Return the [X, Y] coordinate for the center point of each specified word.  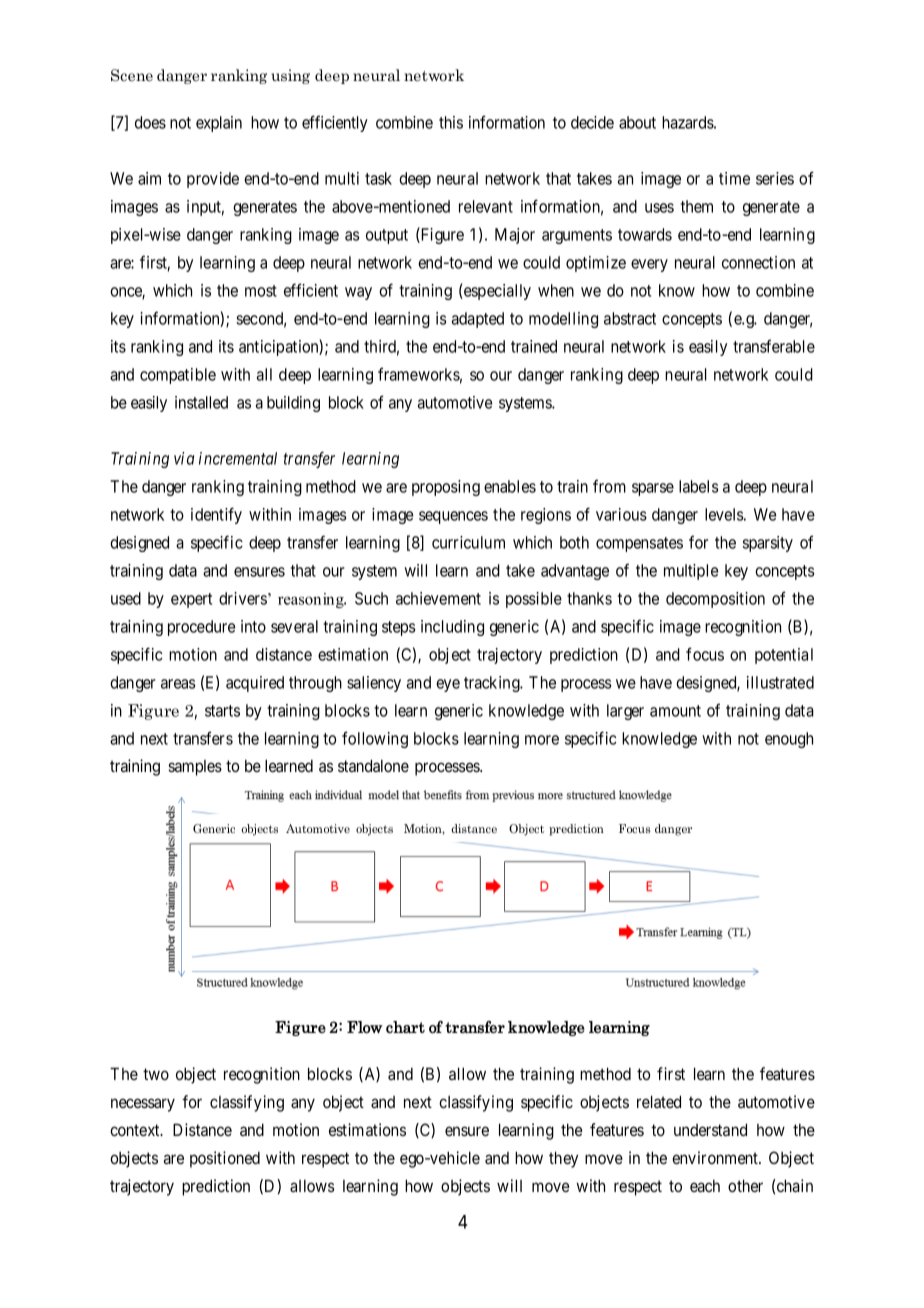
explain [219, 124]
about [637, 122]
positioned [225, 1159]
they [563, 1159]
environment [716, 1157]
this [451, 122]
